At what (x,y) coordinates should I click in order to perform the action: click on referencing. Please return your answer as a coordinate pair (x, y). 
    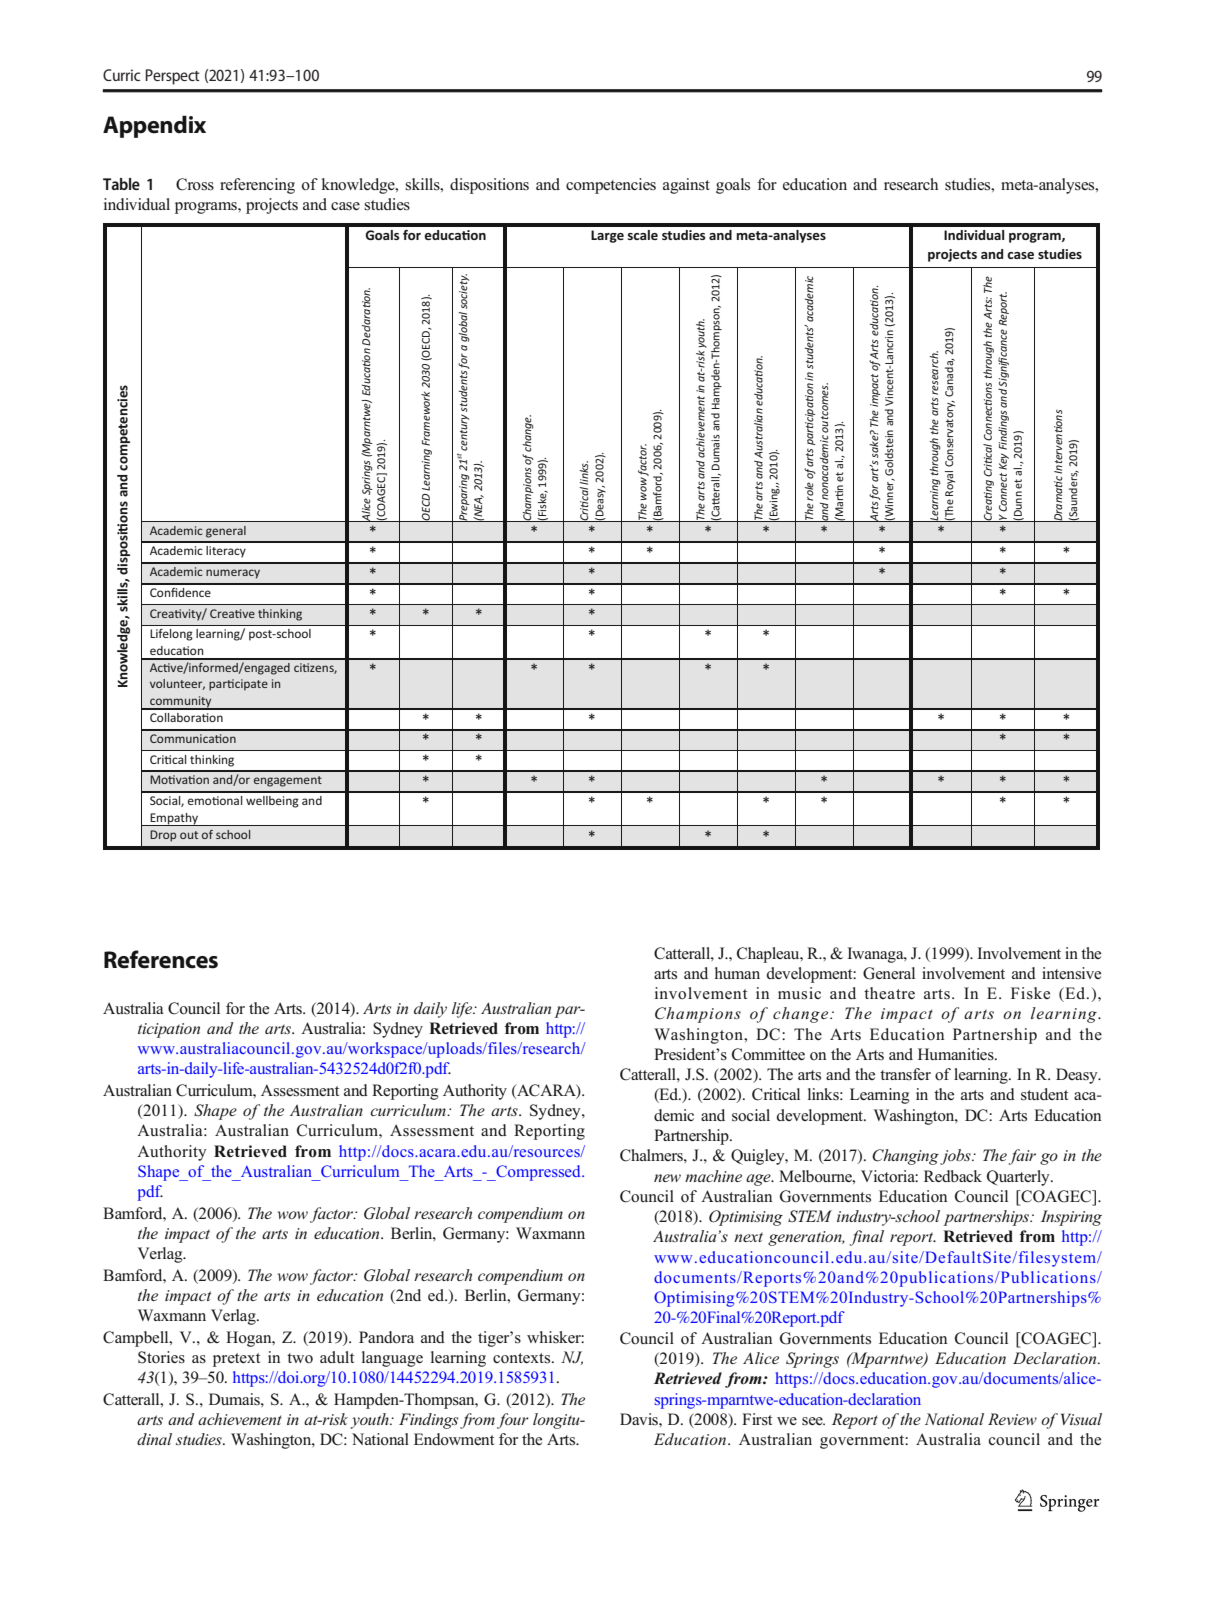
    Looking at the image, I should click on (257, 186).
